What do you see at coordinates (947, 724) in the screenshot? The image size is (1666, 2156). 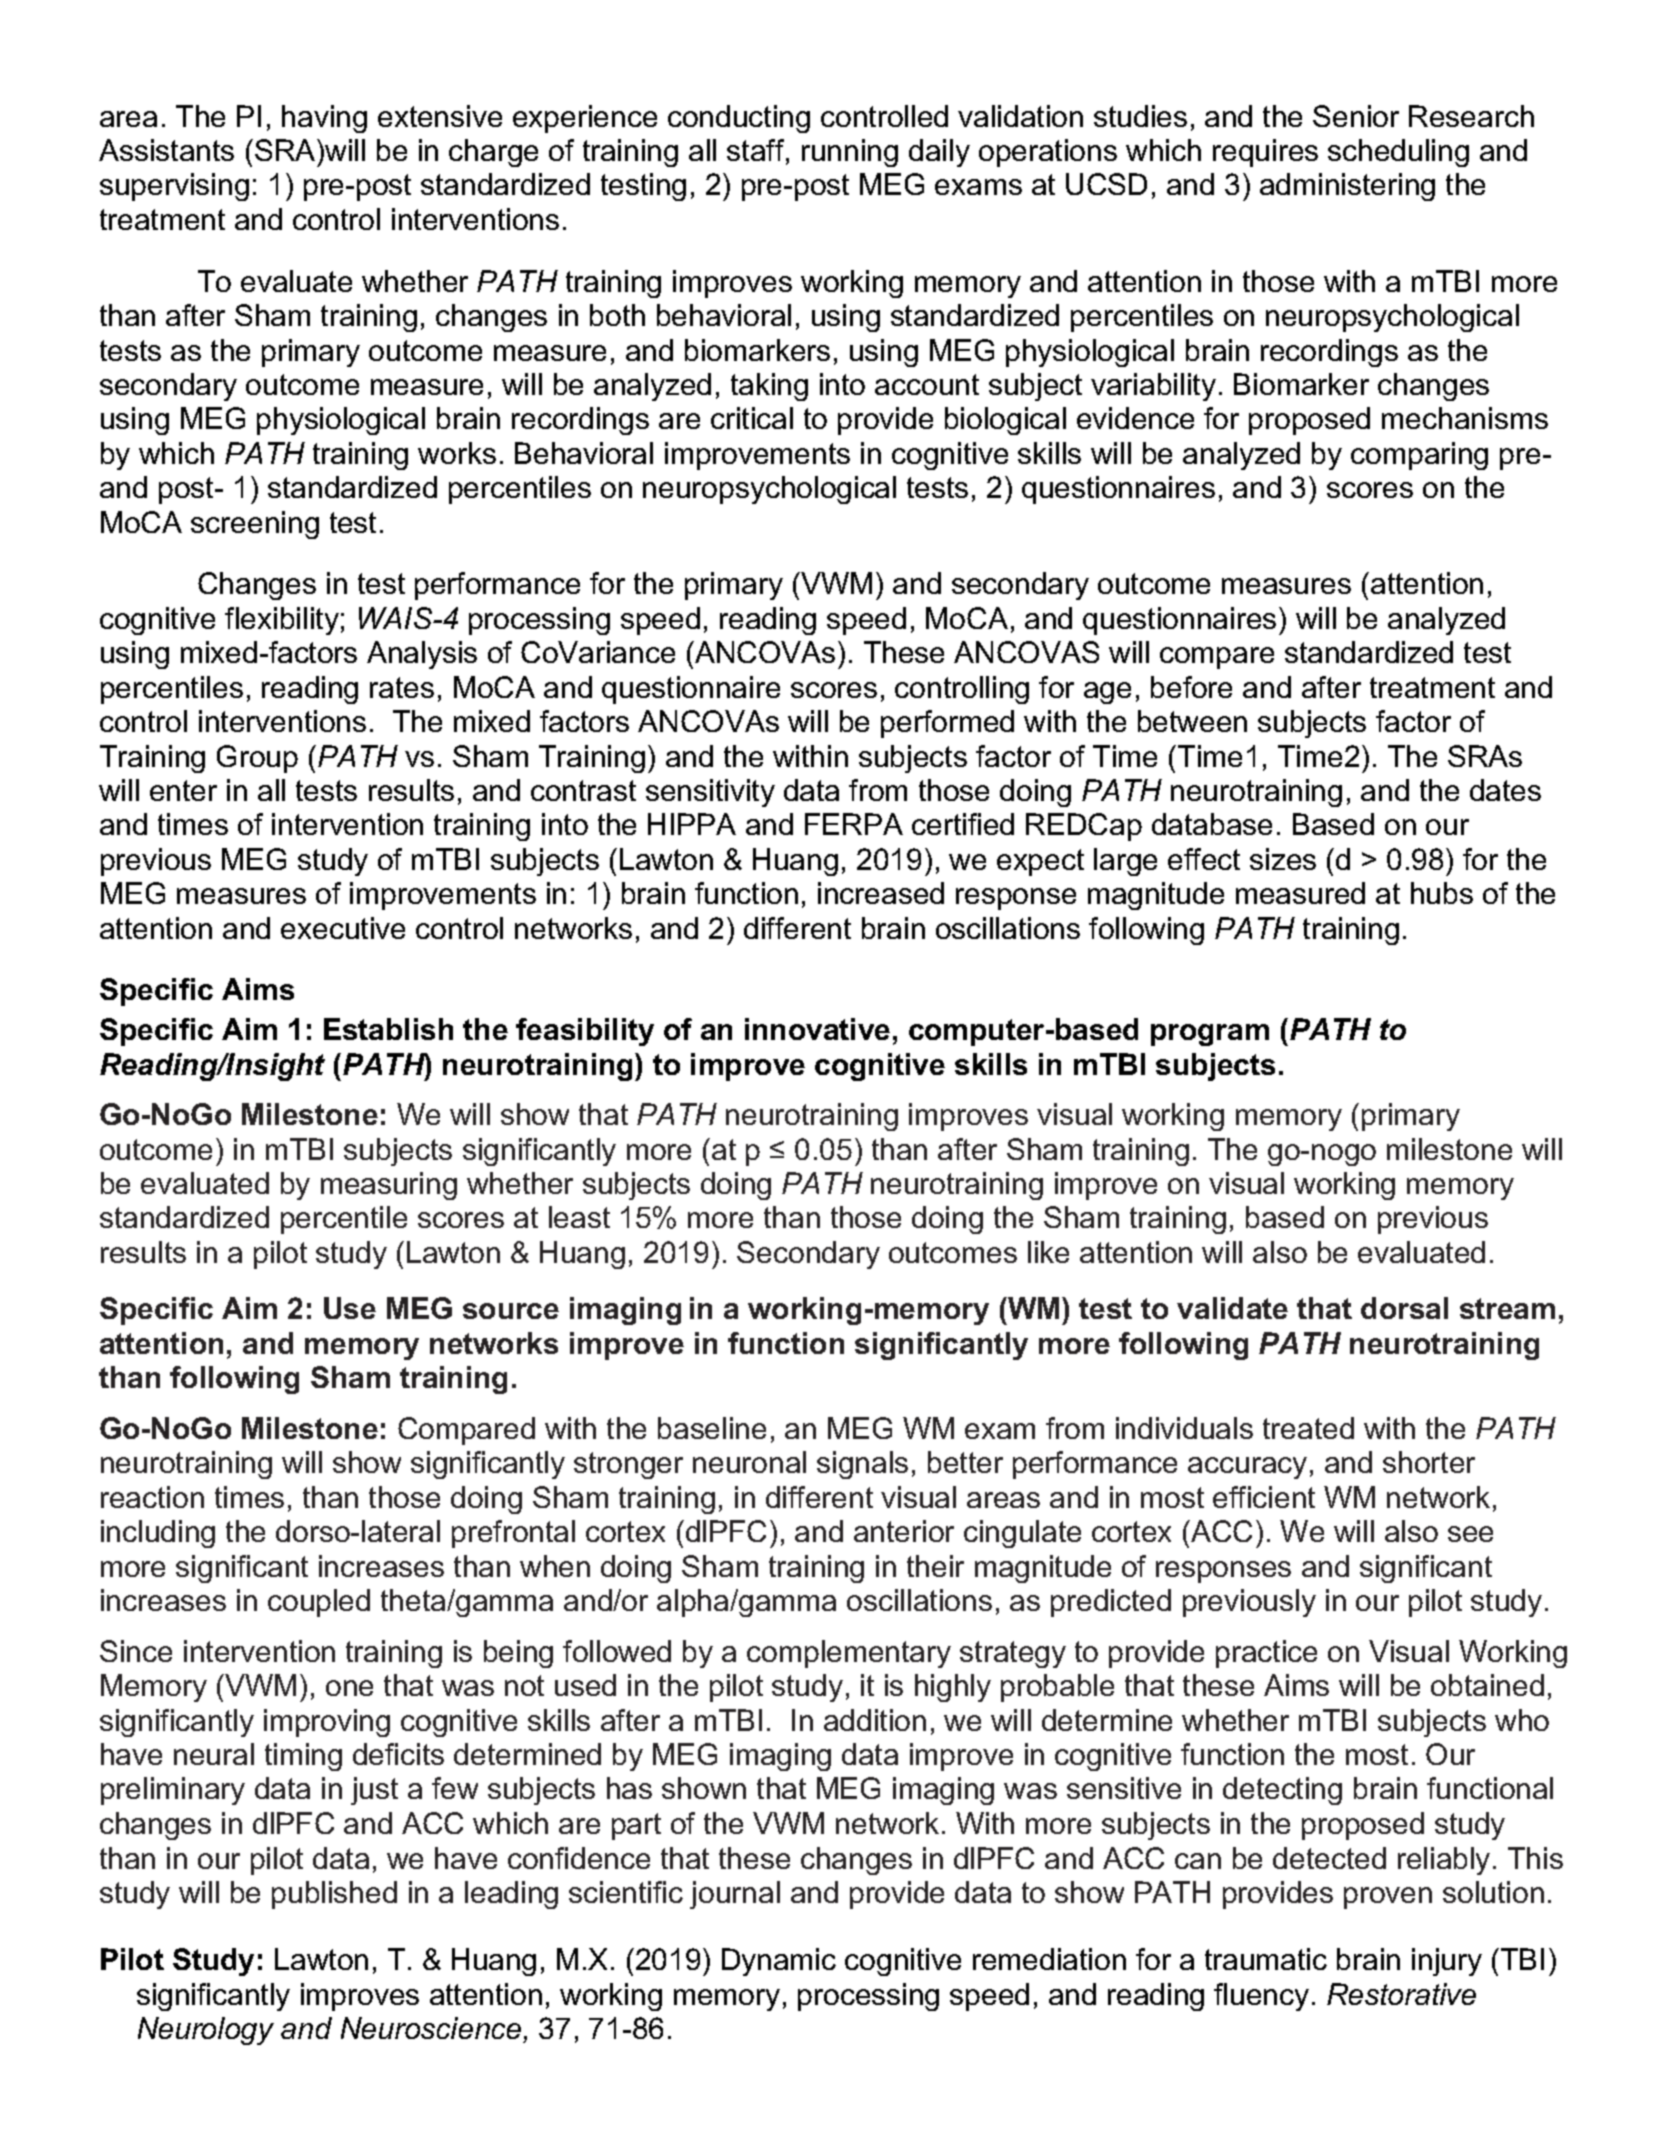 I see `performed` at bounding box center [947, 724].
